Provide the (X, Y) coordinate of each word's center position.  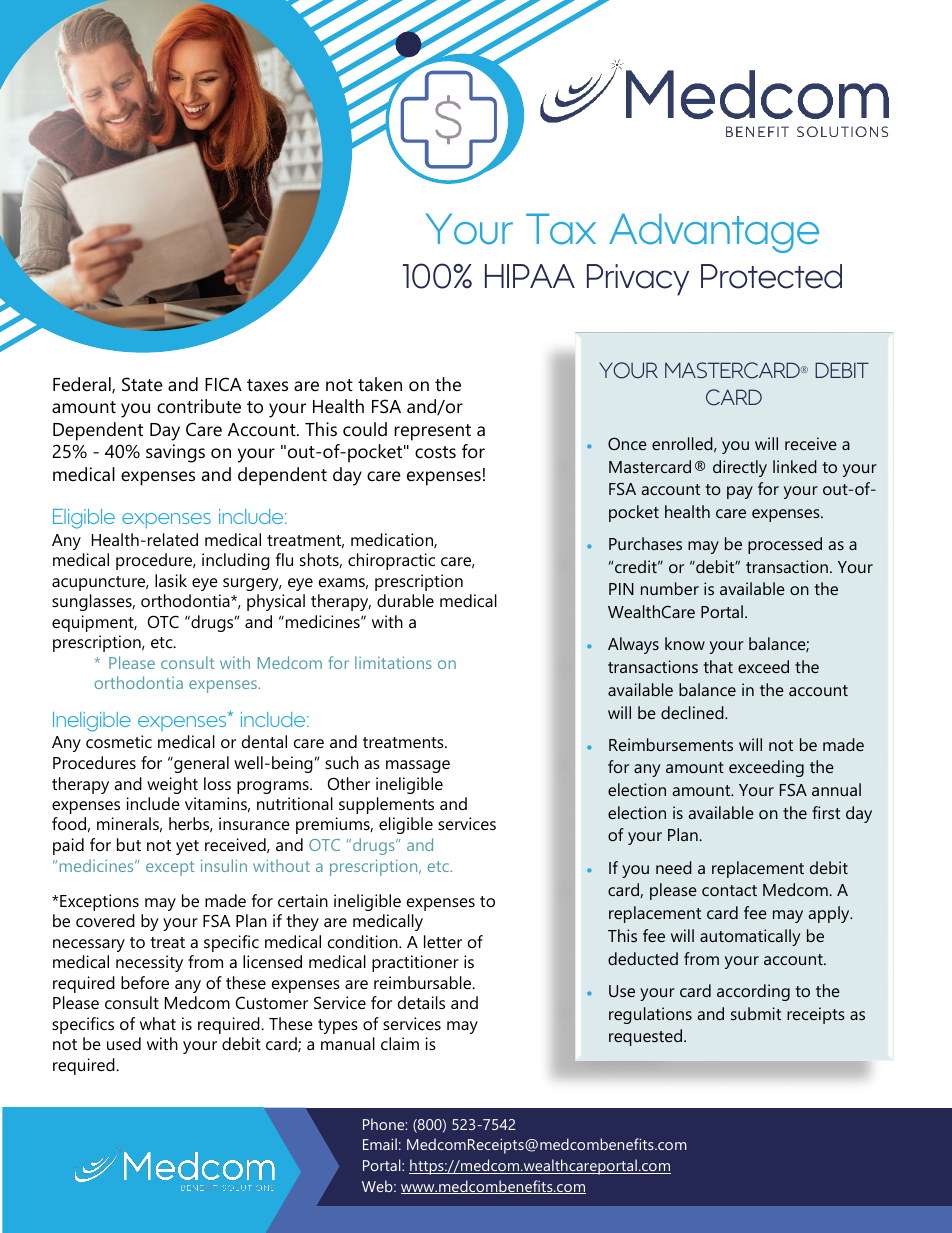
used (124, 1043)
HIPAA (530, 276)
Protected (771, 276)
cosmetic (119, 741)
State (142, 384)
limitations (393, 662)
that (718, 666)
